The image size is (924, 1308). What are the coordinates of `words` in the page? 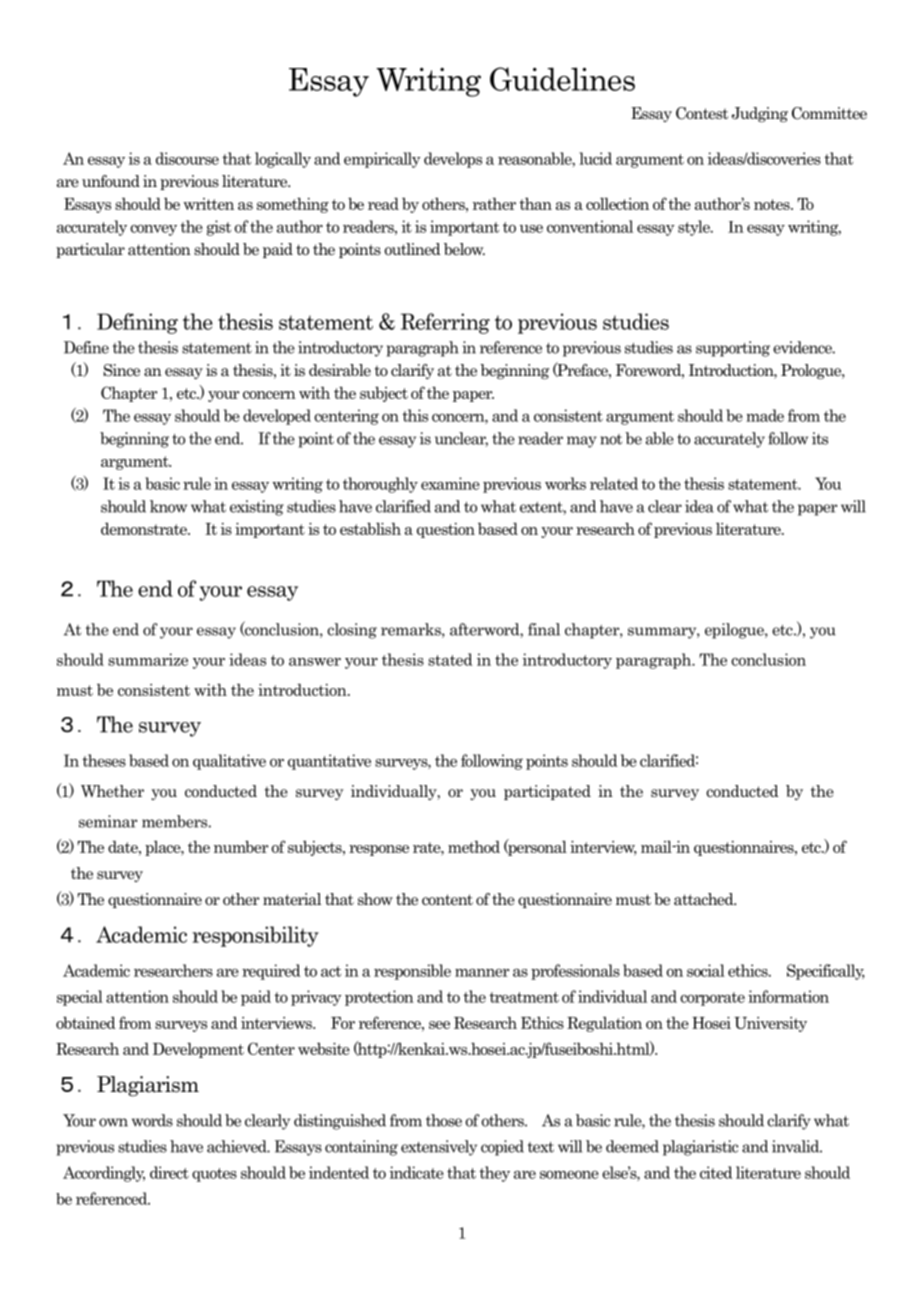 It's located at (152, 1120).
